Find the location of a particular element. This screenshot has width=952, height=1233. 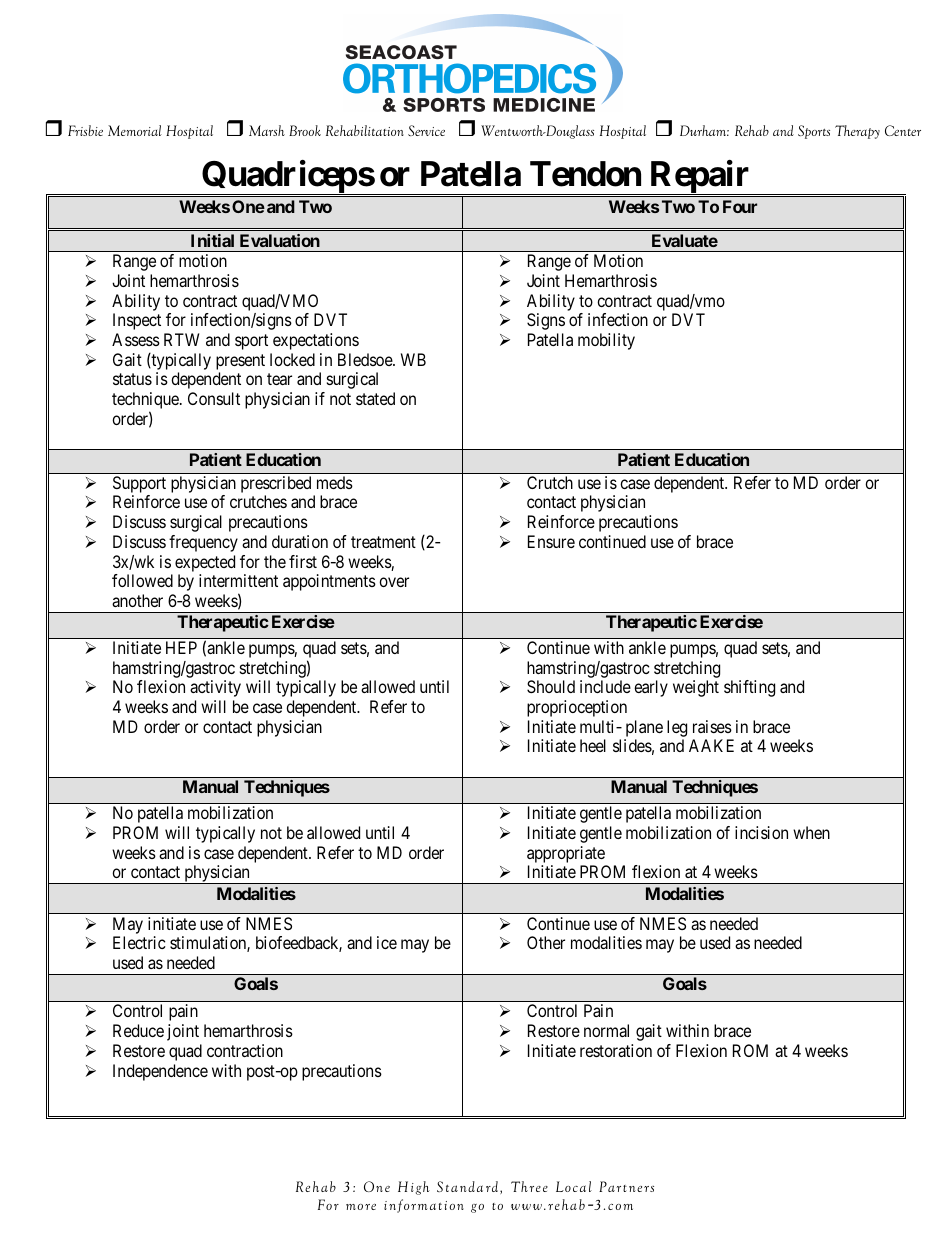

restoration is located at coordinates (616, 1050).
